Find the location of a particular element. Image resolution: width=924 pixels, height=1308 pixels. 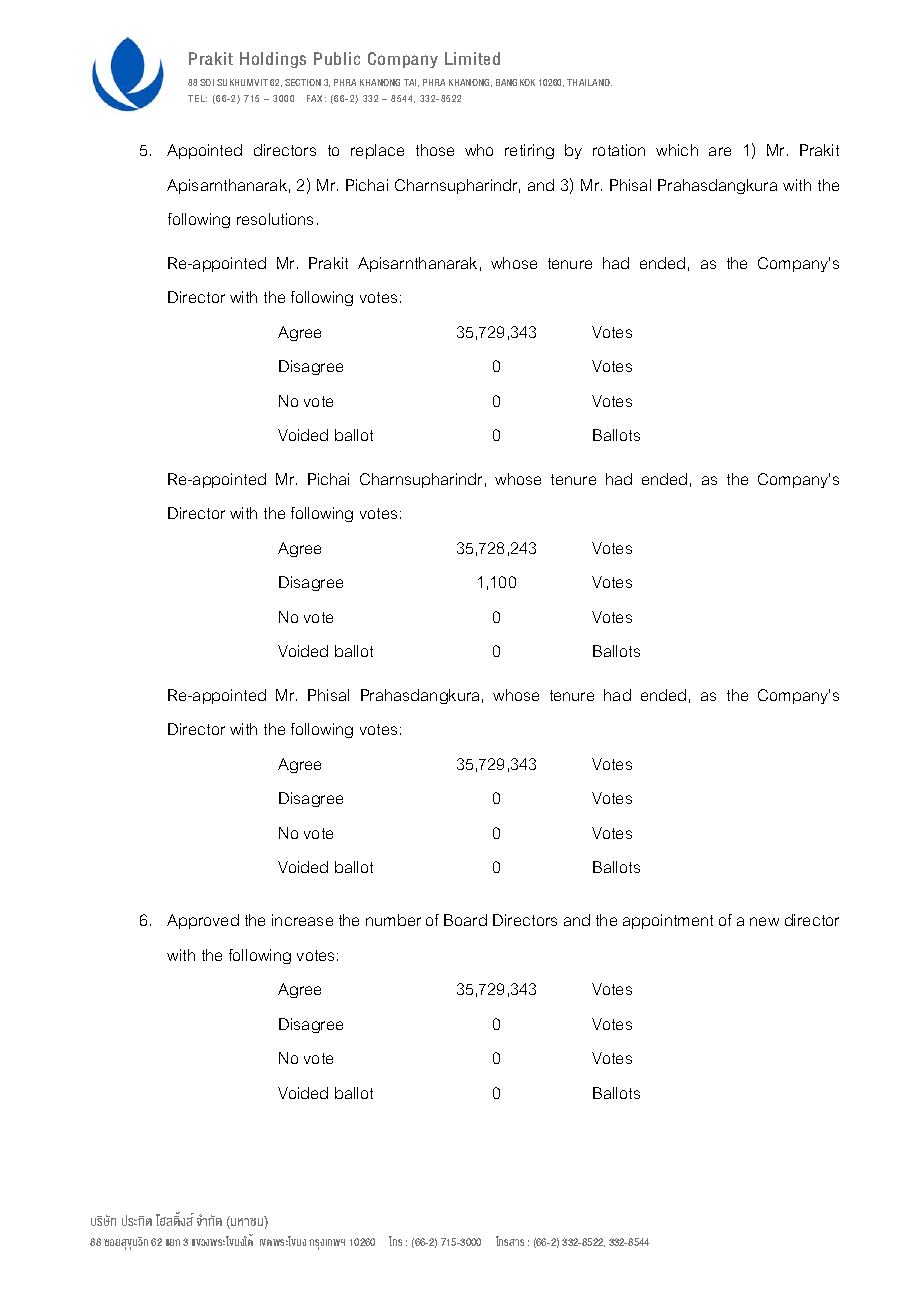

increase is located at coordinates (302, 920).
